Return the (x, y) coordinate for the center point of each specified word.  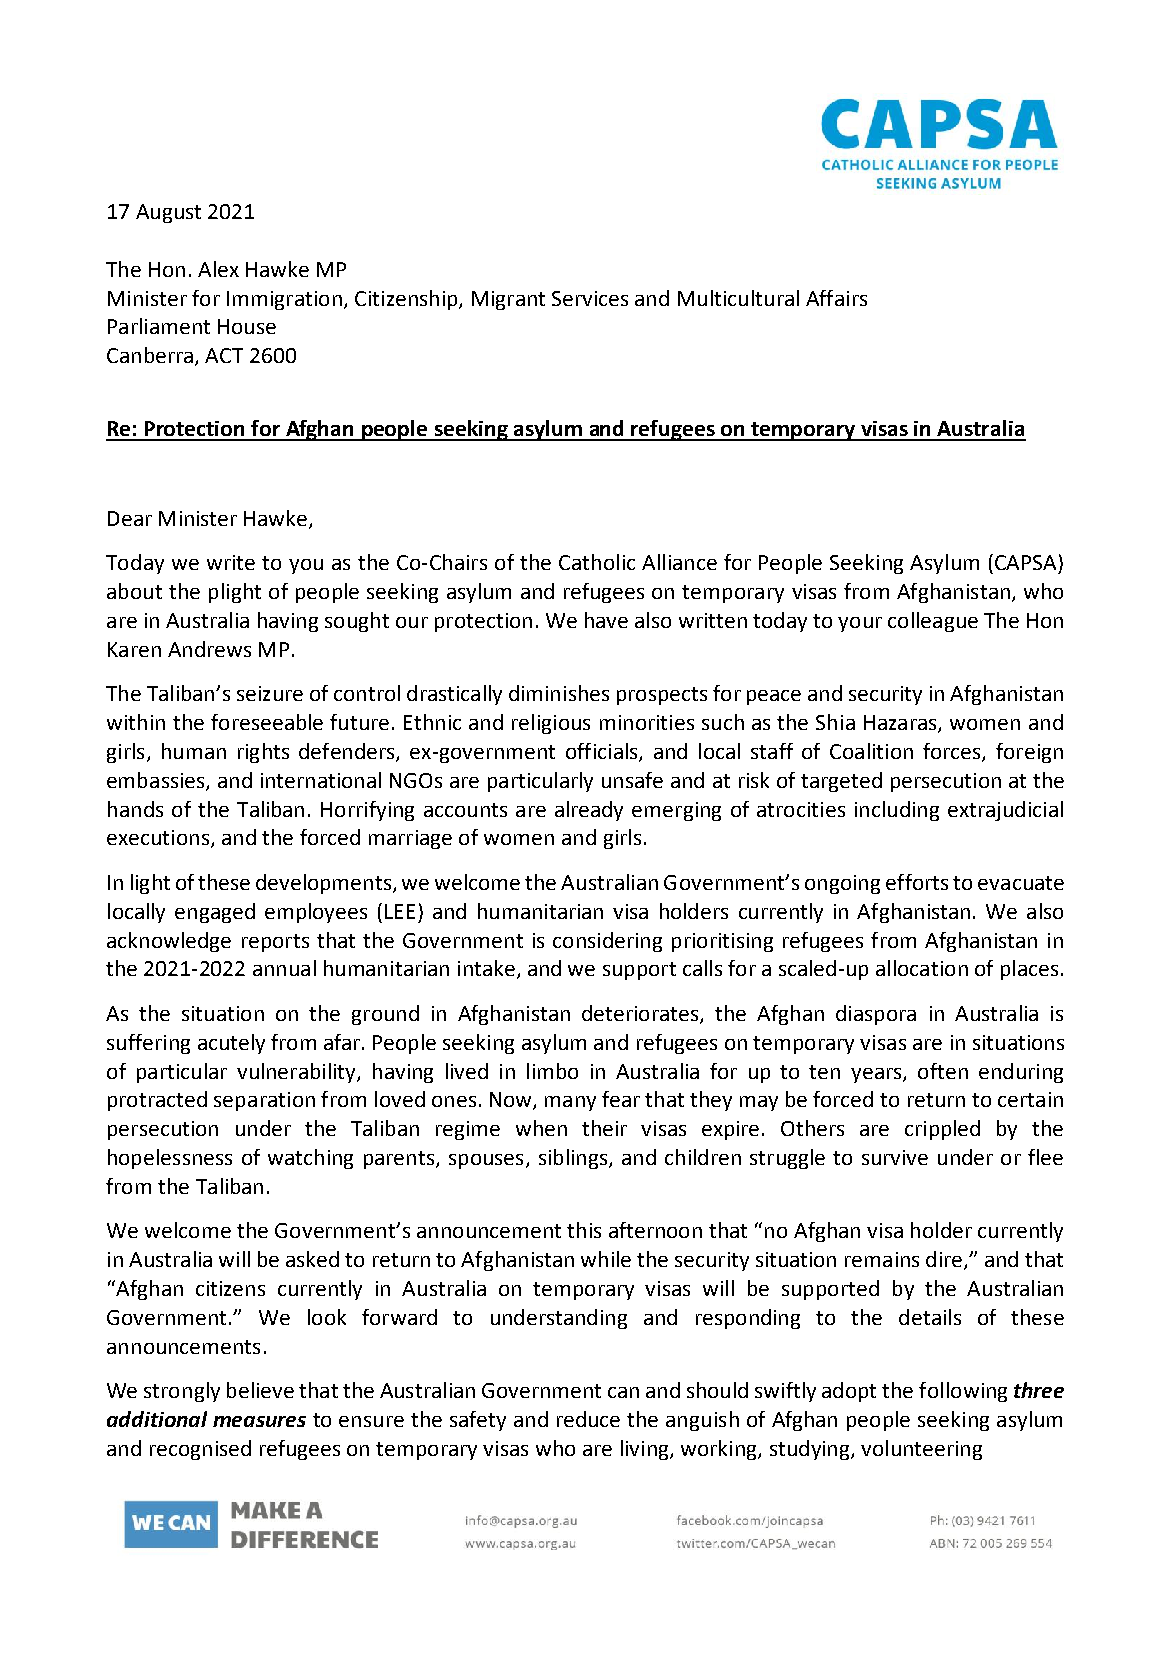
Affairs (836, 298)
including (897, 811)
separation (264, 1101)
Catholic (597, 562)
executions (158, 837)
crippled (942, 1130)
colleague (933, 622)
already (589, 811)
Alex (218, 269)
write (231, 562)
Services (590, 298)
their (604, 1128)
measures (259, 1421)
